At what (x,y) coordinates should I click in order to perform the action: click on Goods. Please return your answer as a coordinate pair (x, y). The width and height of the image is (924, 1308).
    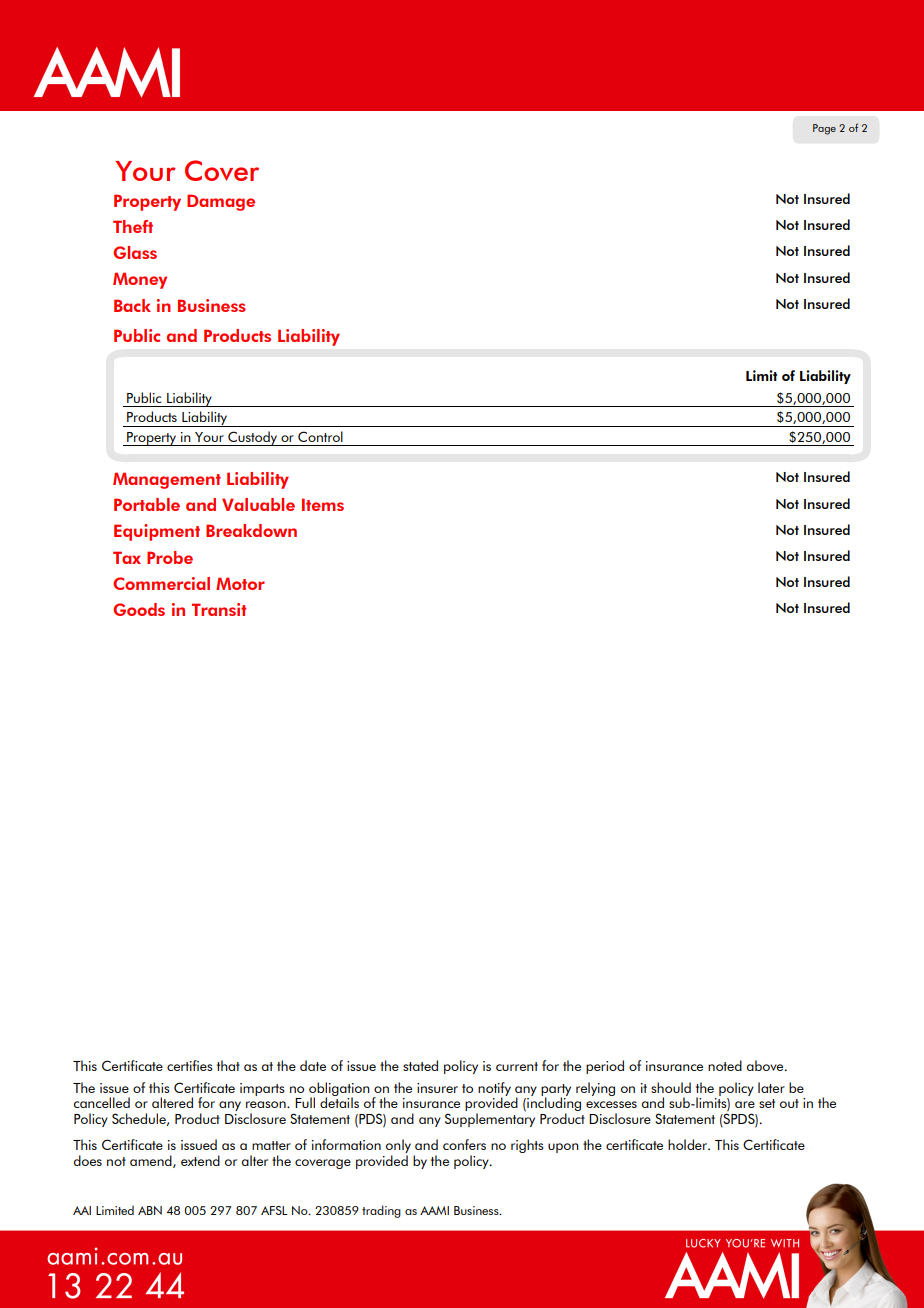
    Looking at the image, I should click on (139, 609).
